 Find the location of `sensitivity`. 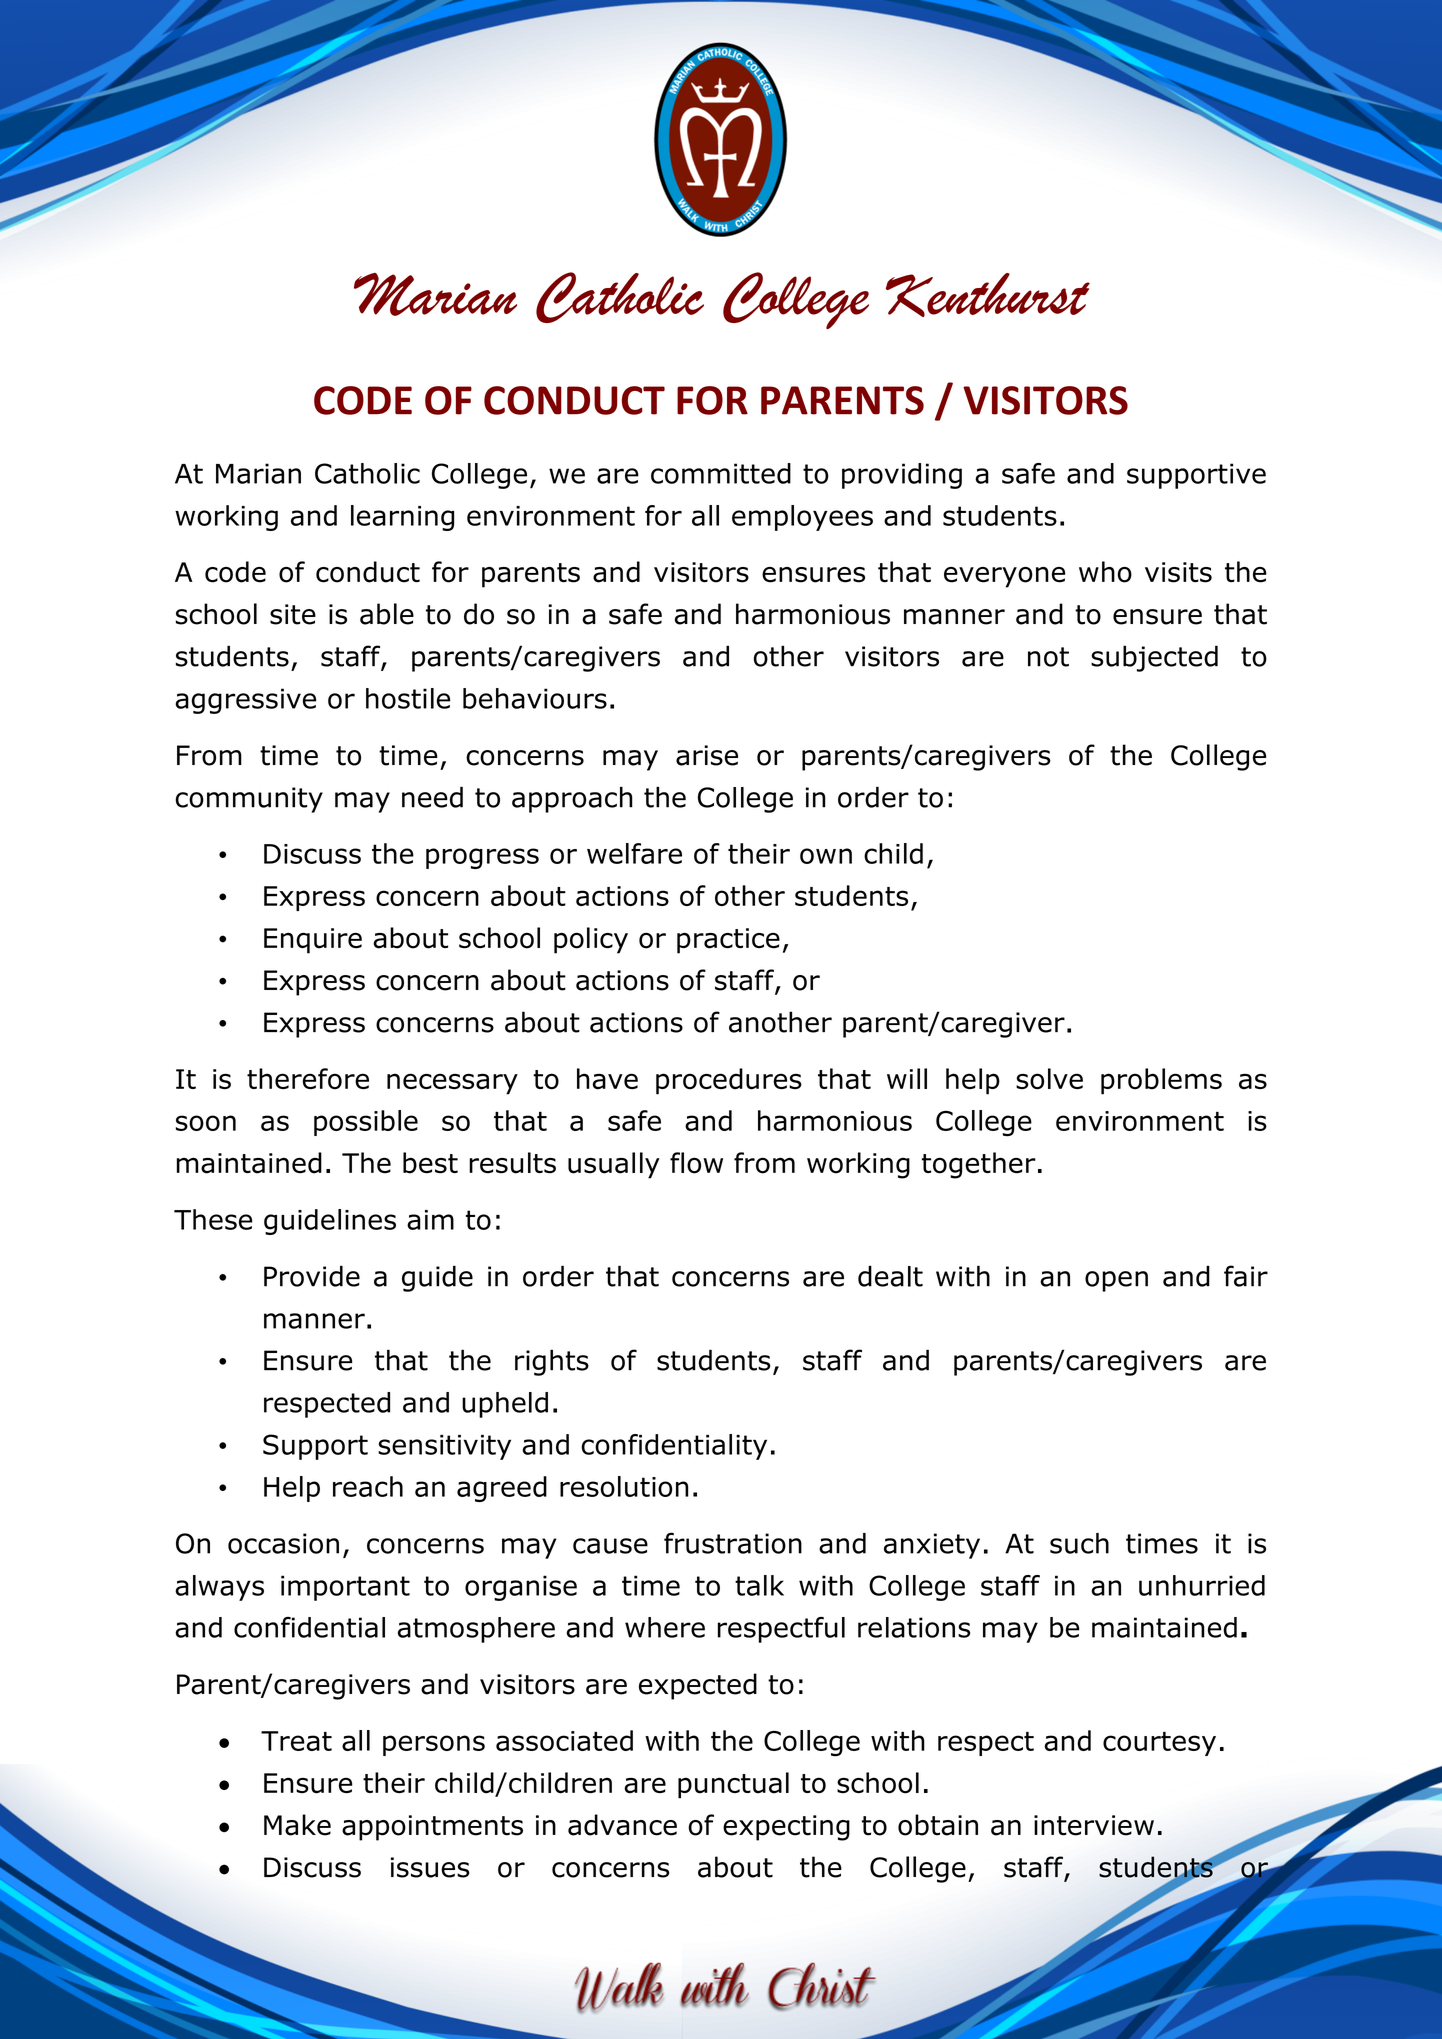

sensitivity is located at coordinates (444, 1447).
